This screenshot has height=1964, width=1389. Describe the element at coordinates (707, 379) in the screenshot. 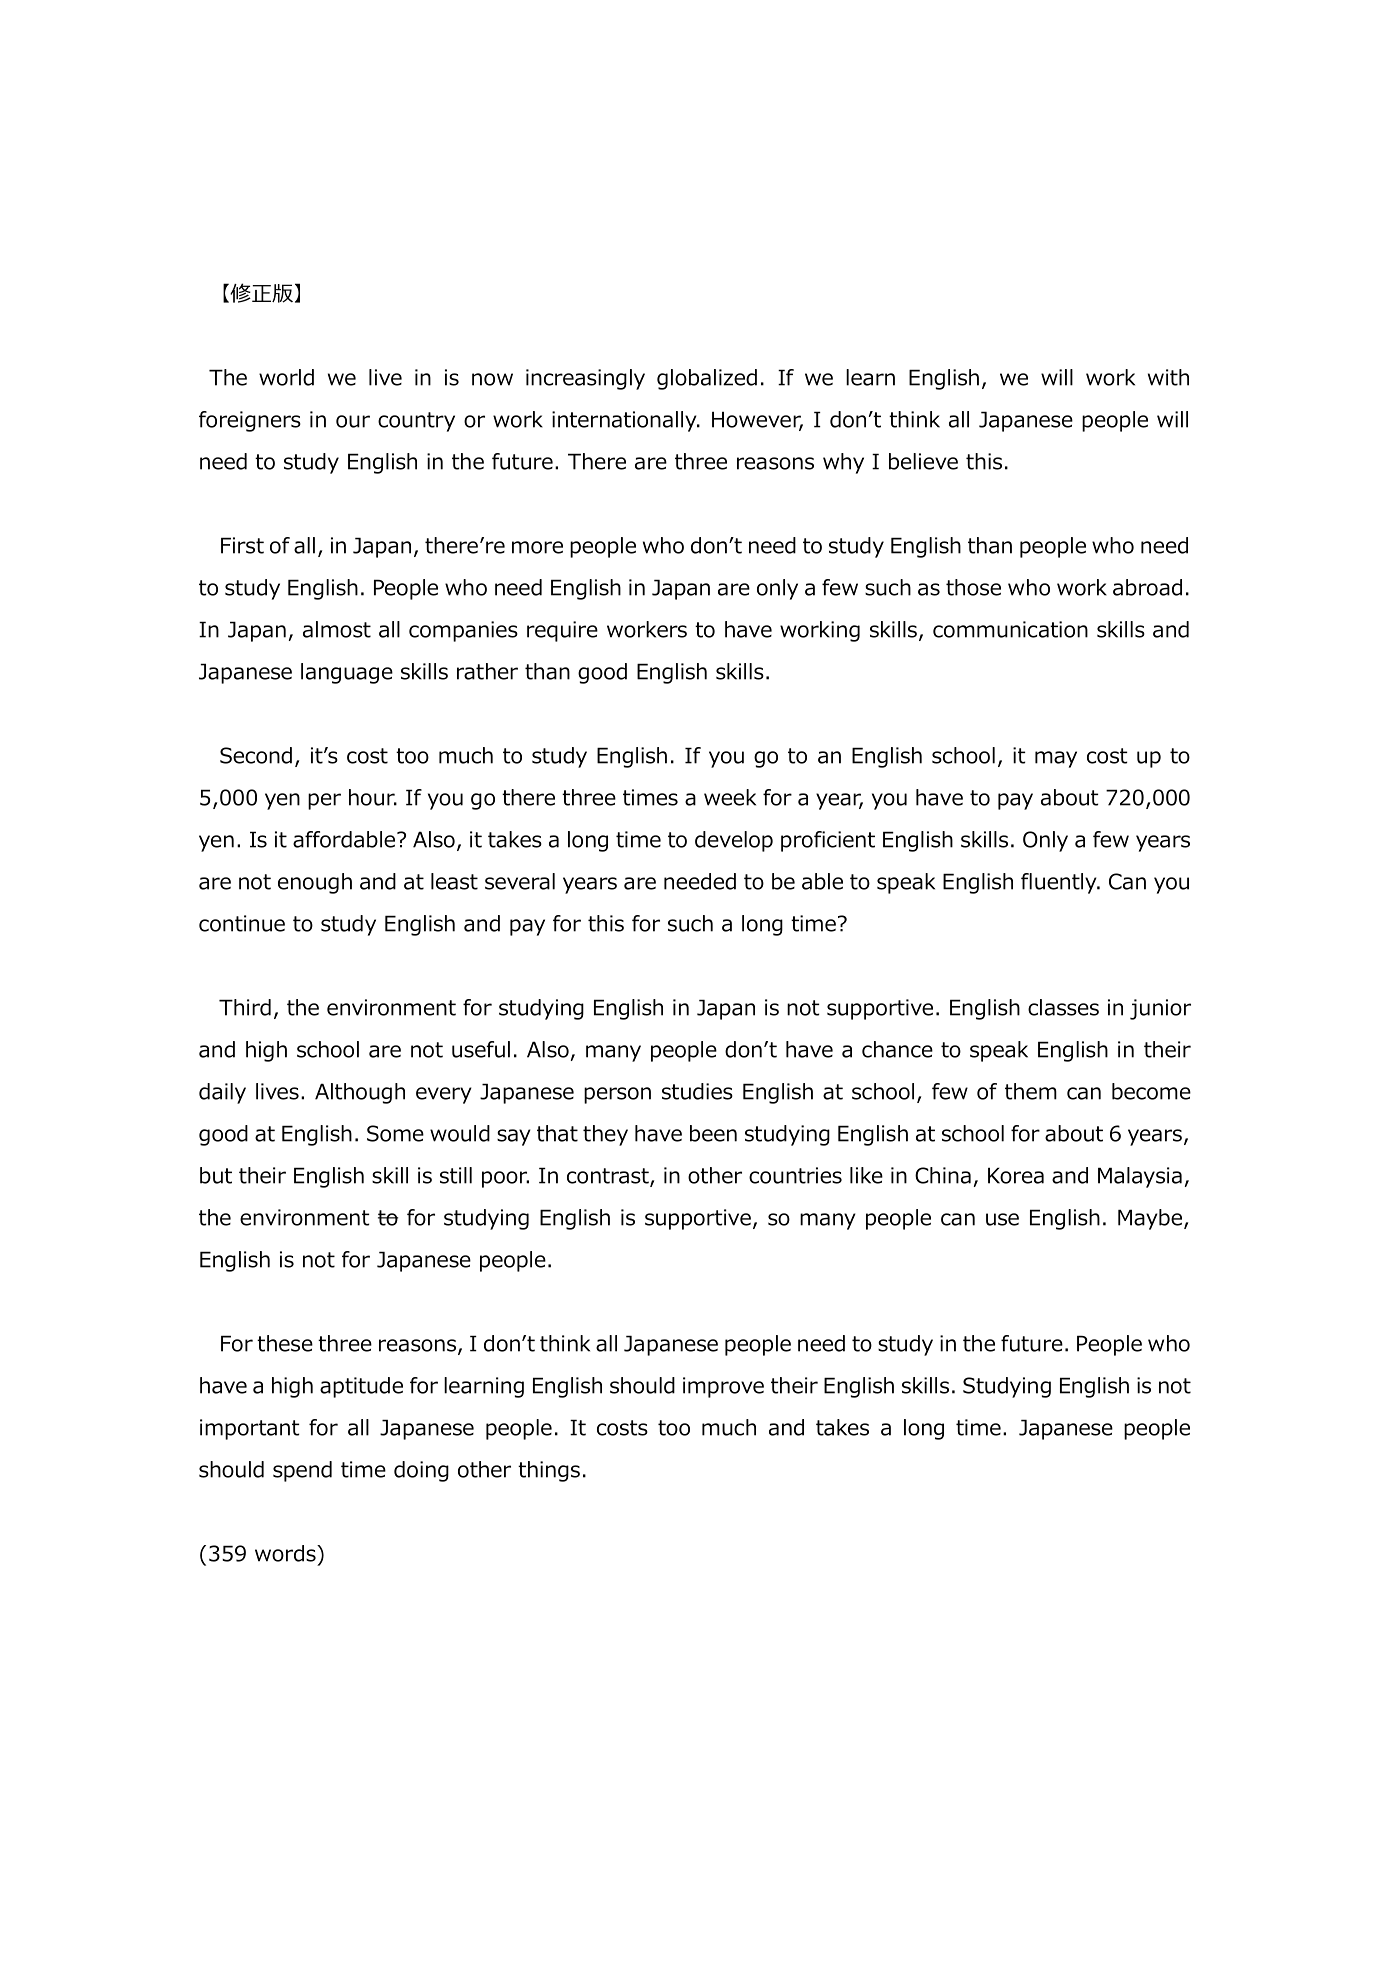

I see `globalized` at that location.
